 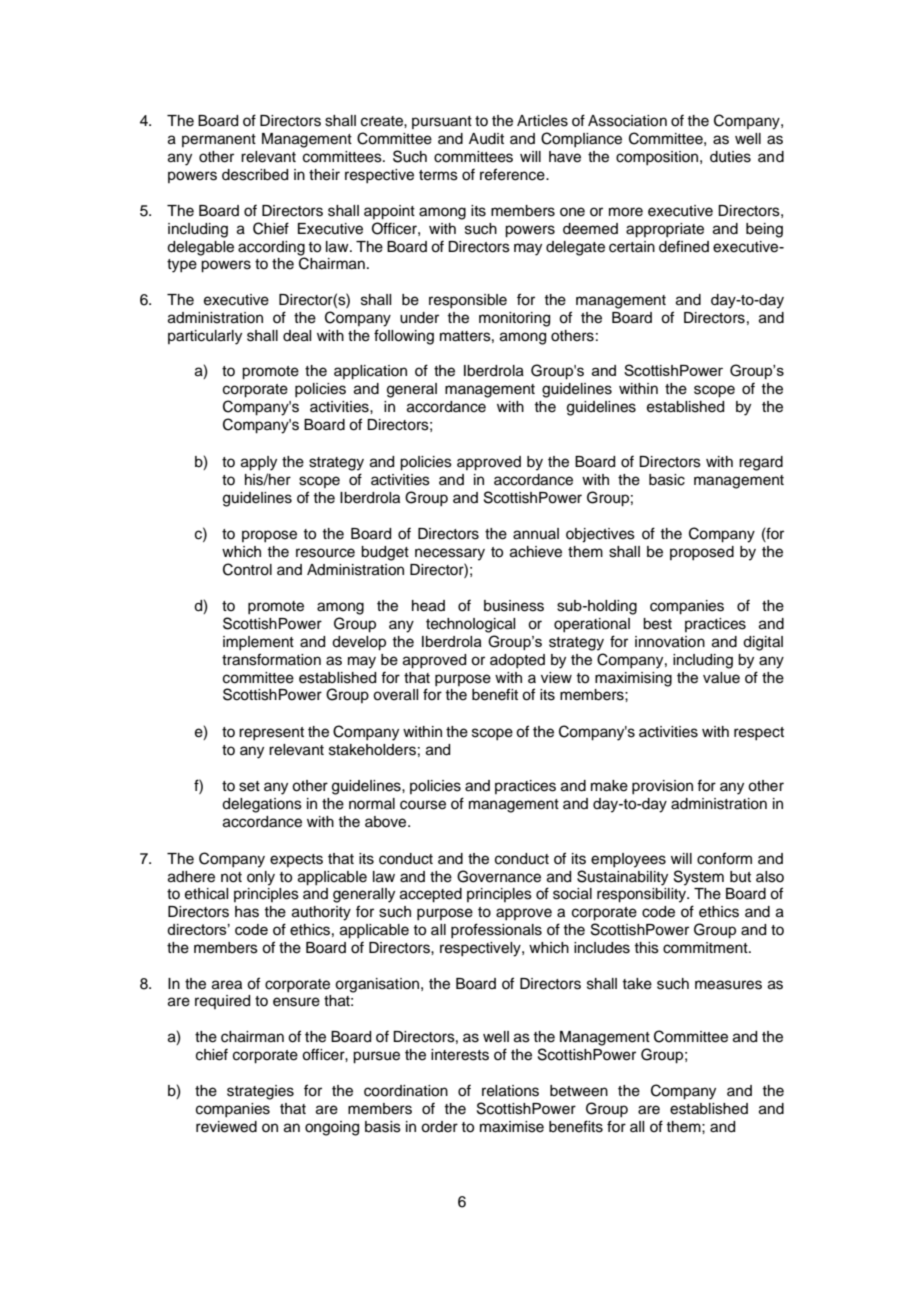 What do you see at coordinates (730, 157) in the screenshot?
I see `duties` at bounding box center [730, 157].
